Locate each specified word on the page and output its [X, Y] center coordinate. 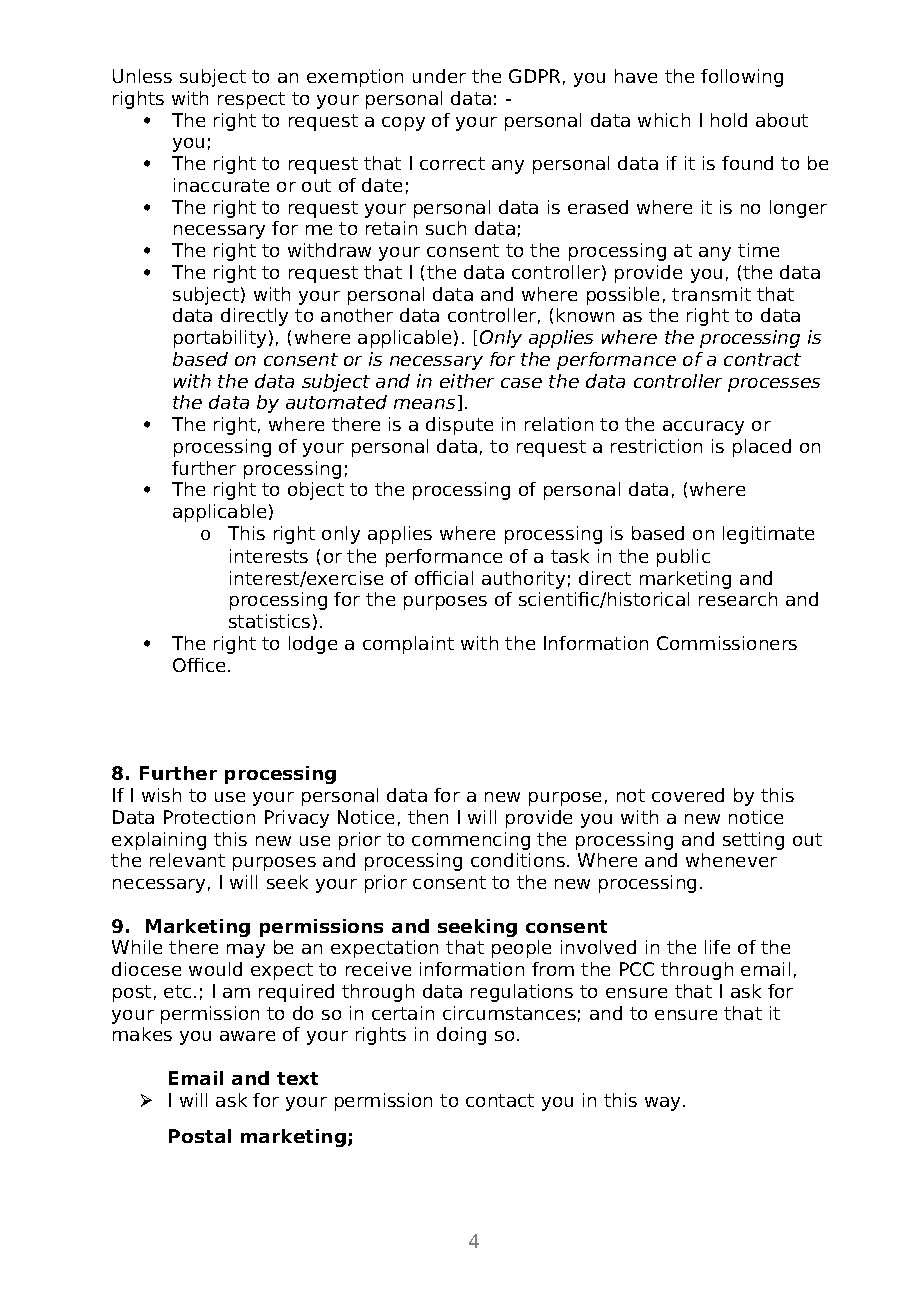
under [439, 76]
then [428, 817]
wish [161, 795]
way [664, 1104]
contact [500, 1100]
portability [220, 339]
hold [729, 120]
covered [688, 795]
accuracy [703, 428]
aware [247, 1036]
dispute [459, 426]
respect [251, 100]
